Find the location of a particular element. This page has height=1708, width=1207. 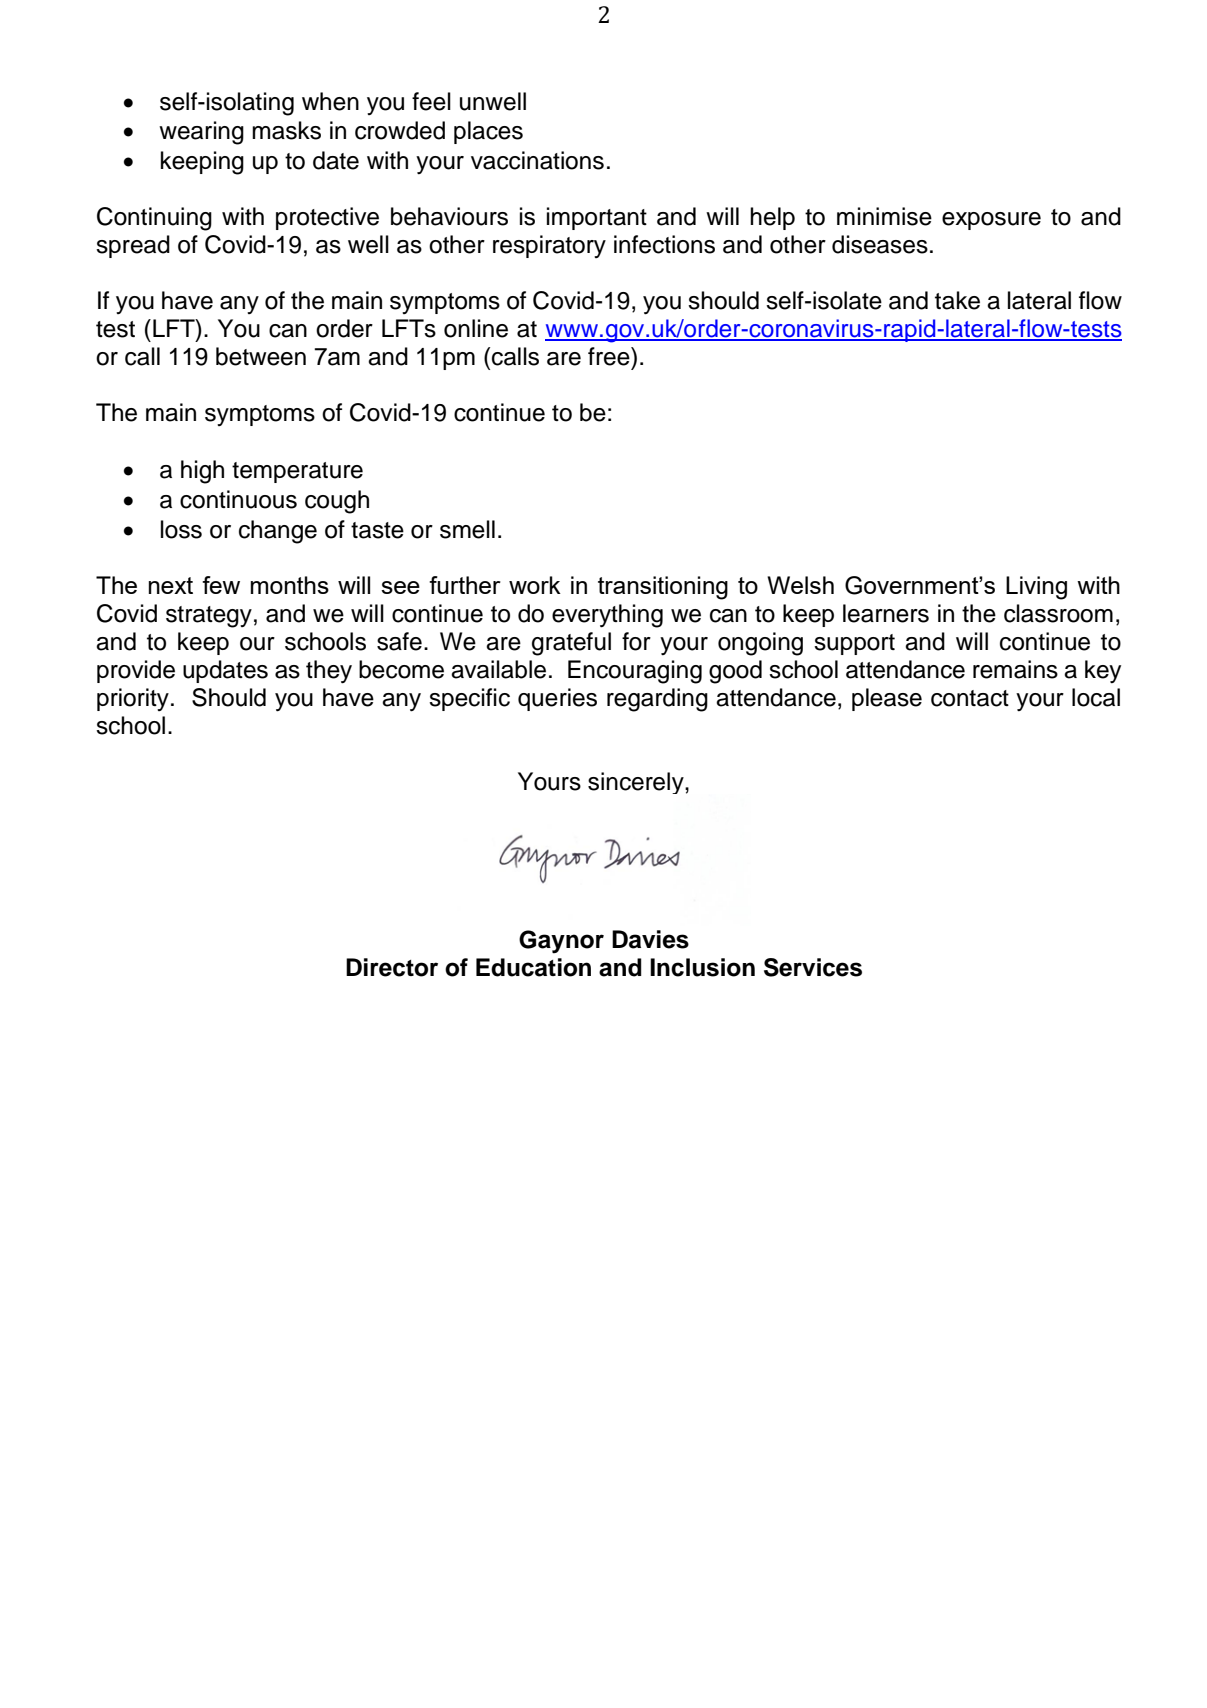

take is located at coordinates (957, 300).
